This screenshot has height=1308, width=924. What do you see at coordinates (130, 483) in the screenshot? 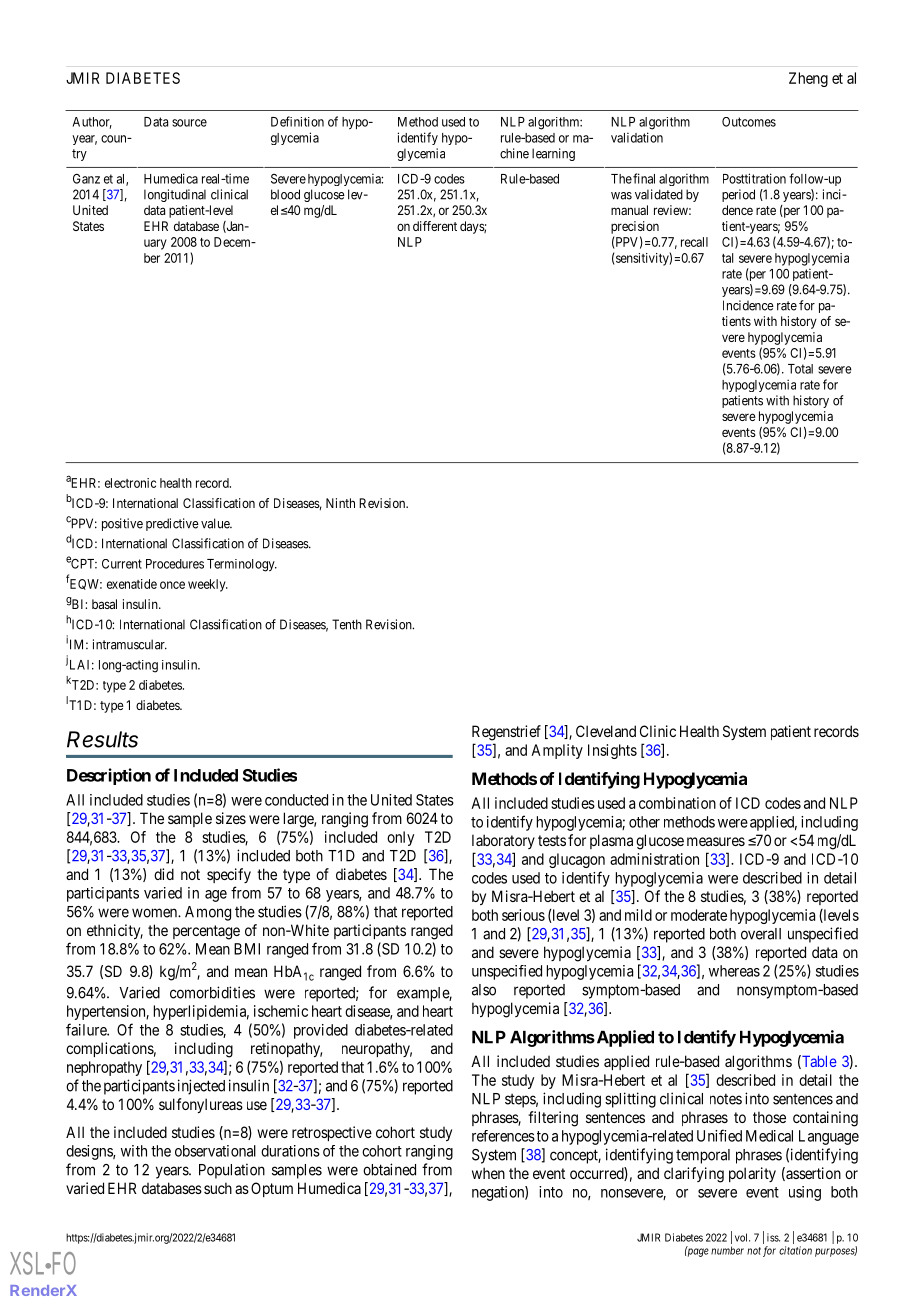
I see `electronic` at bounding box center [130, 483].
